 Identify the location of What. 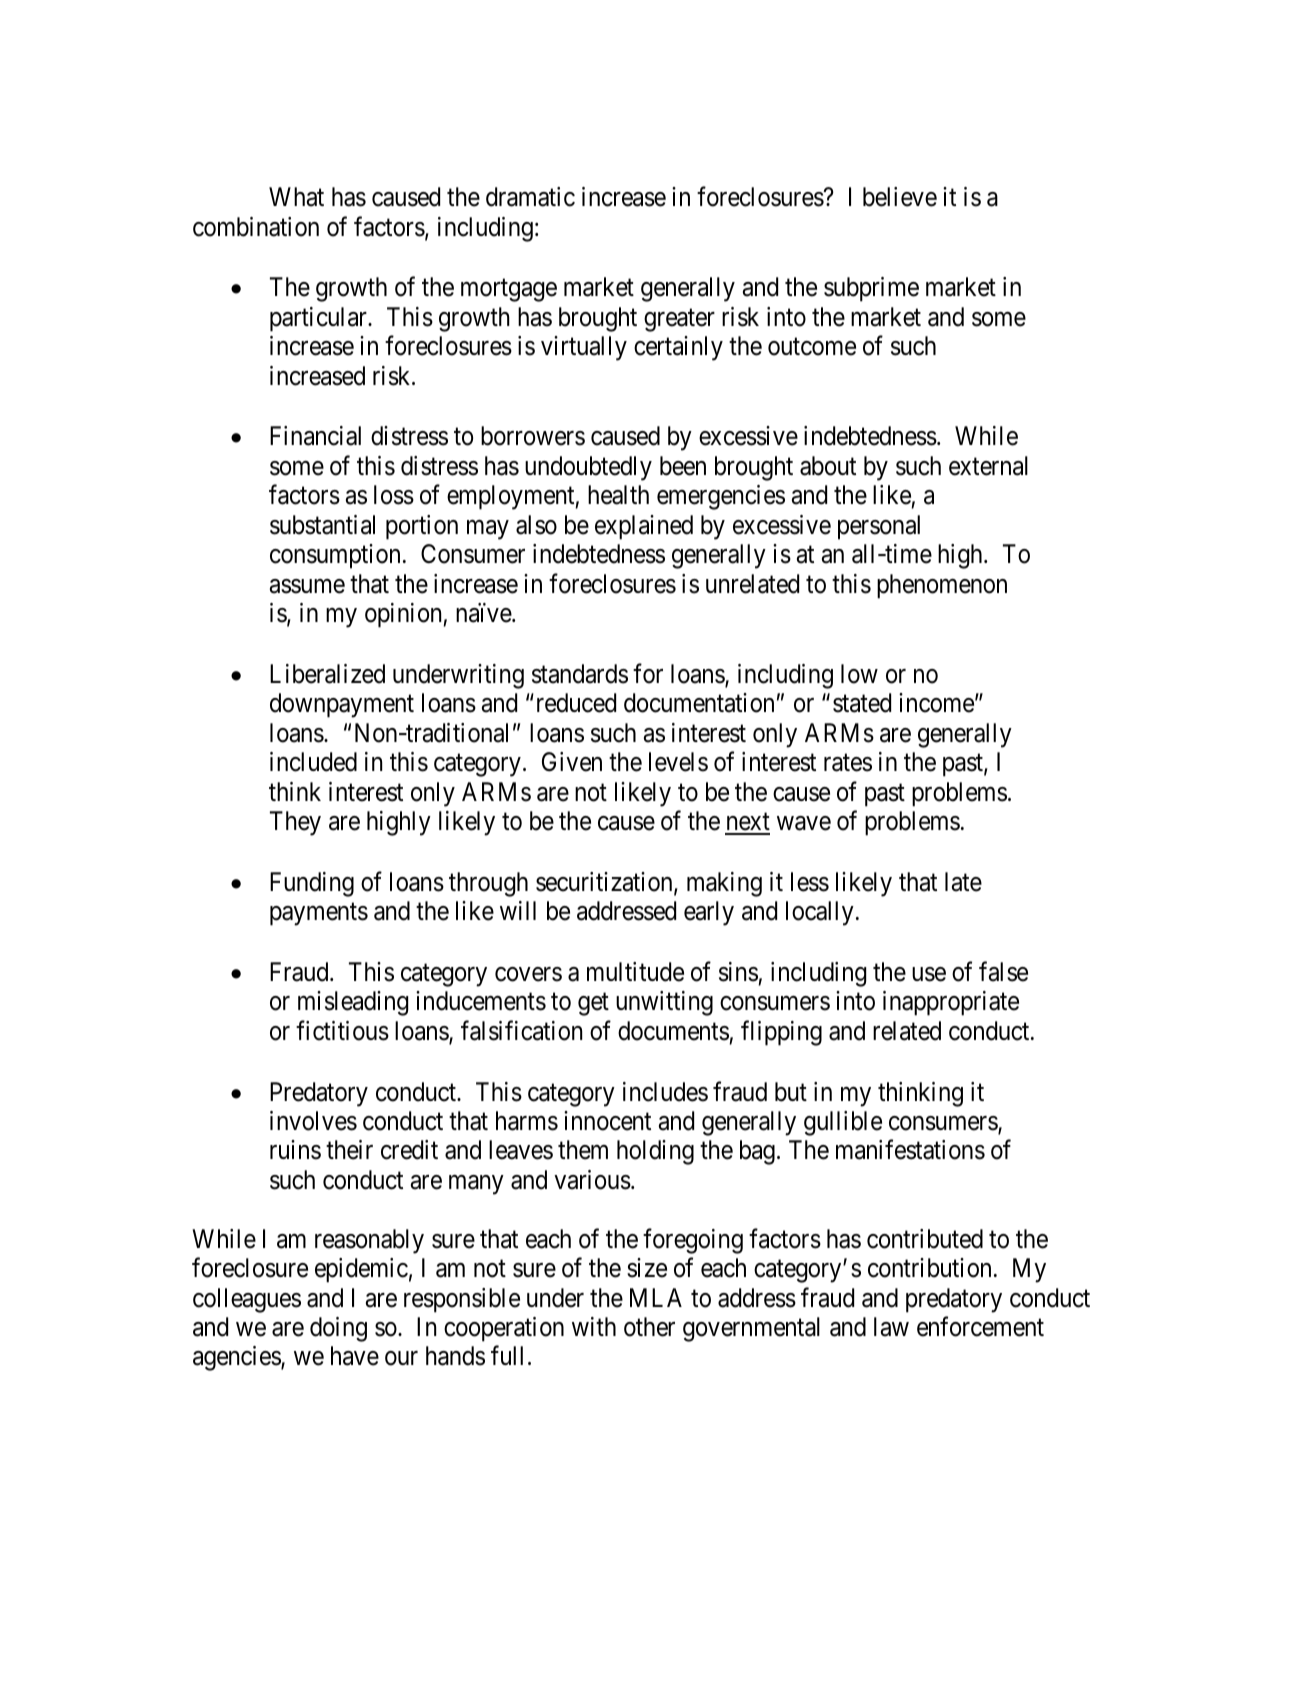
(296, 197).
